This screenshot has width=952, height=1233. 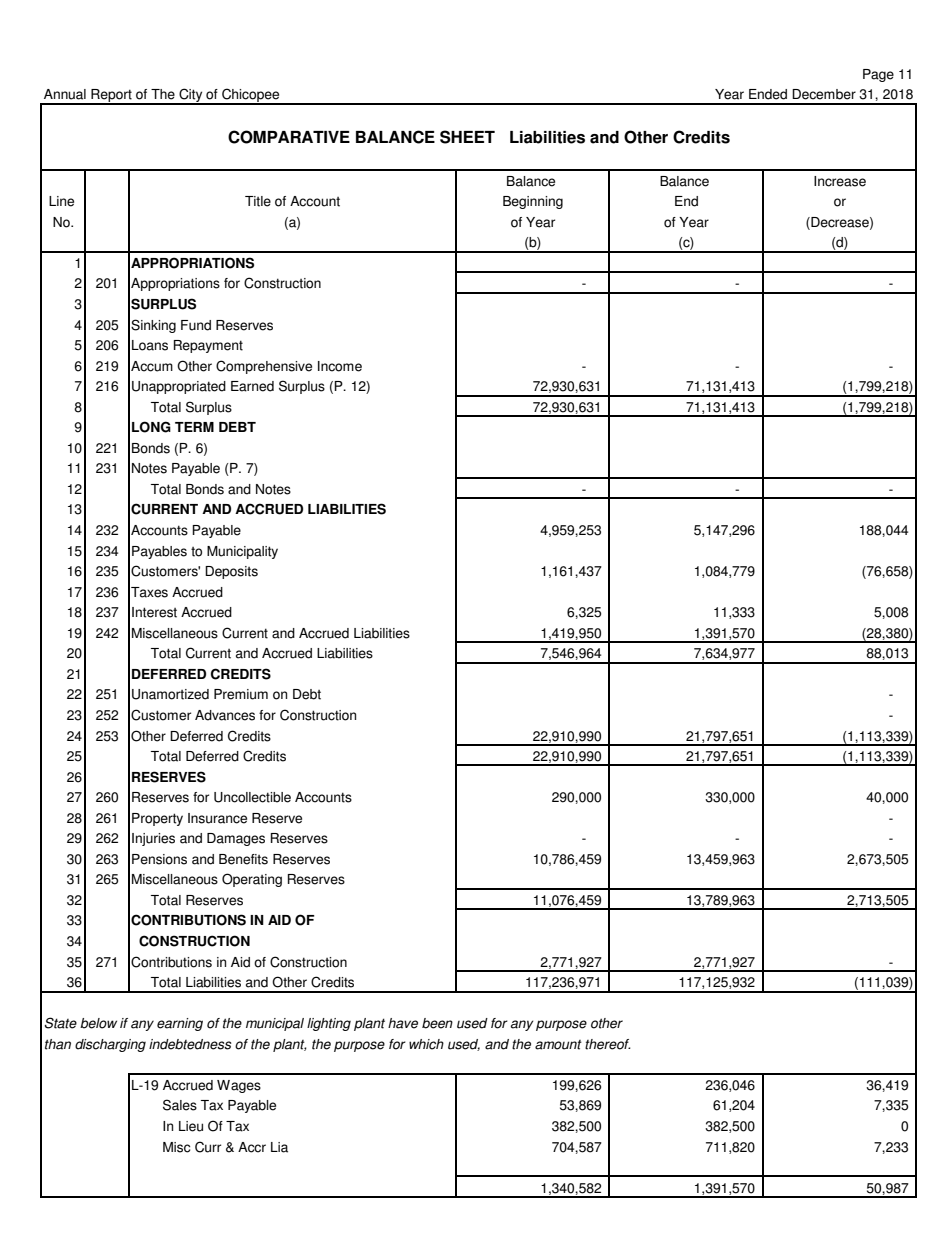 What do you see at coordinates (768, 94) in the screenshot?
I see `Ended` at bounding box center [768, 94].
